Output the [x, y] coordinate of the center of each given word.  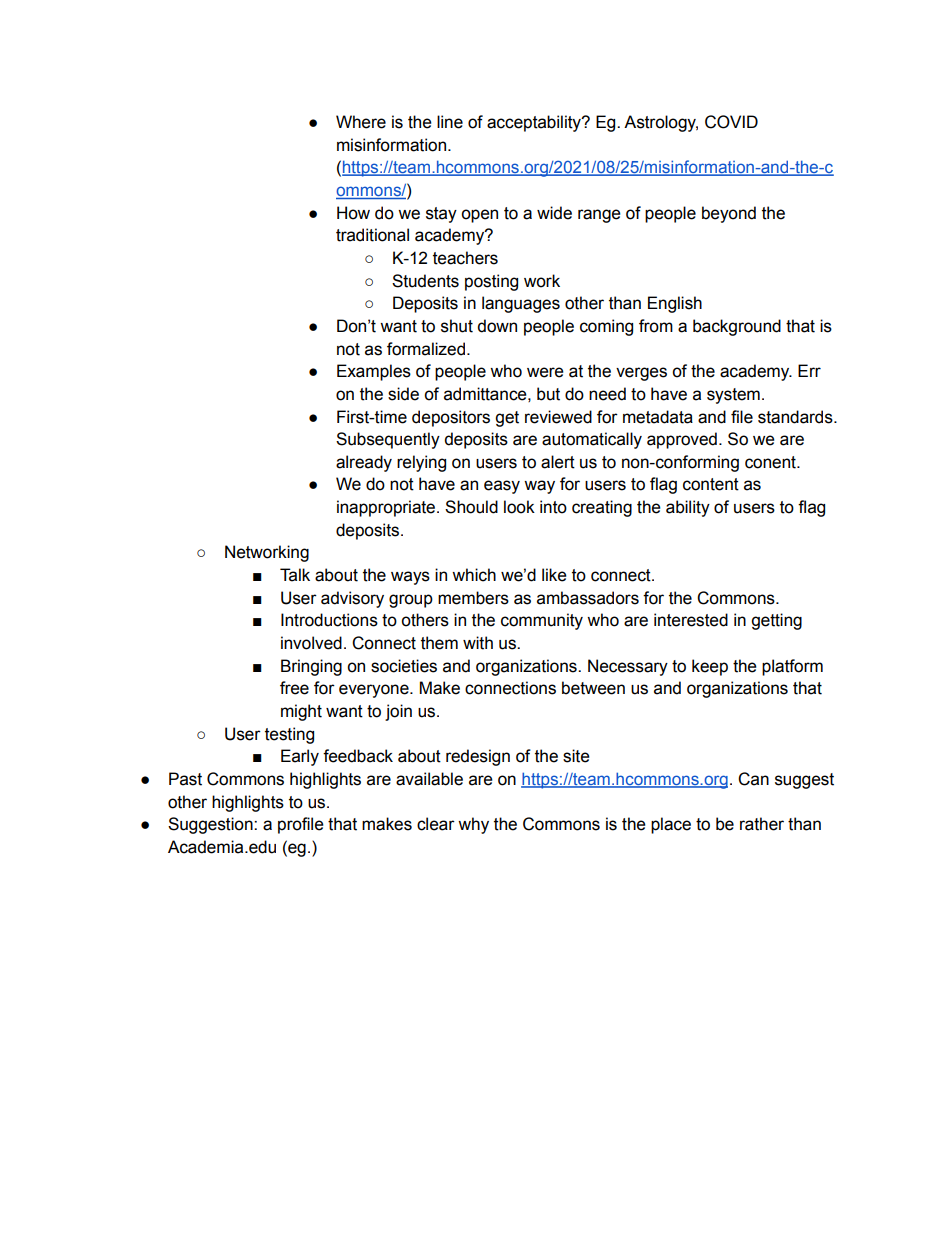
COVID [731, 122]
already [364, 463]
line [450, 122]
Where [361, 122]
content [711, 484]
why [473, 825]
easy [502, 487]
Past [185, 779]
